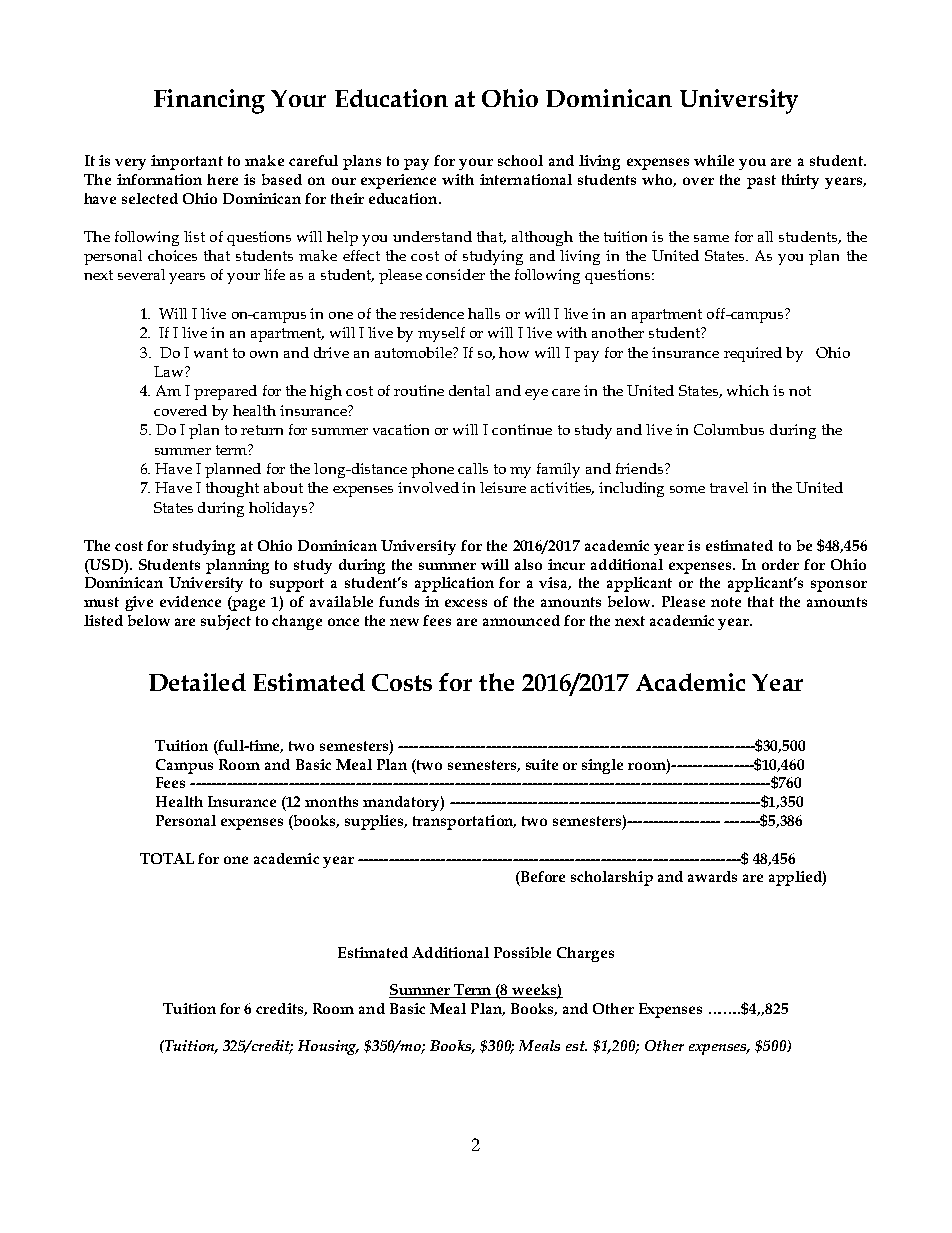 The width and height of the screenshot is (952, 1233). Describe the element at coordinates (753, 354) in the screenshot. I see `required` at that location.
